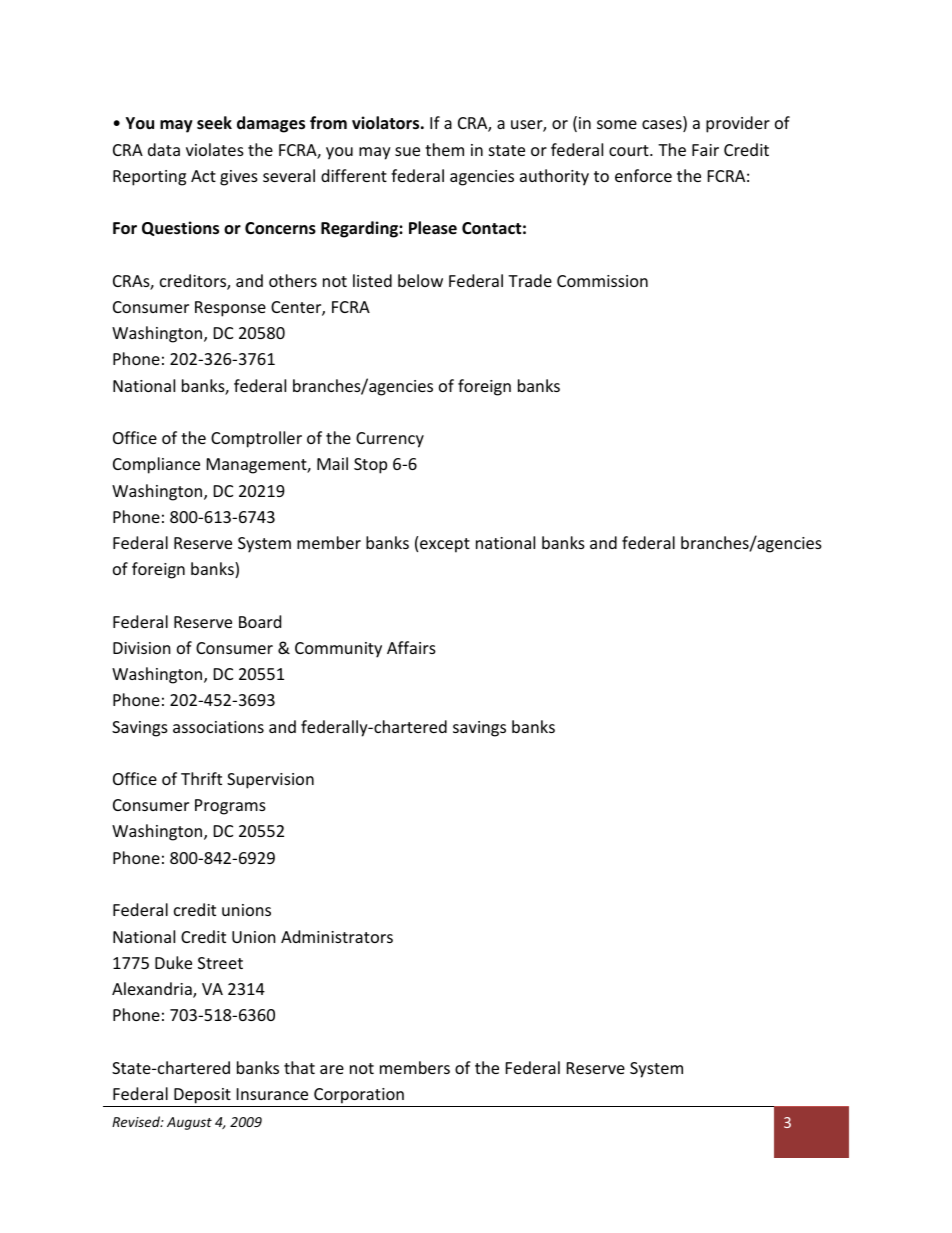  What do you see at coordinates (663, 126) in the screenshot?
I see `cases` at bounding box center [663, 126].
